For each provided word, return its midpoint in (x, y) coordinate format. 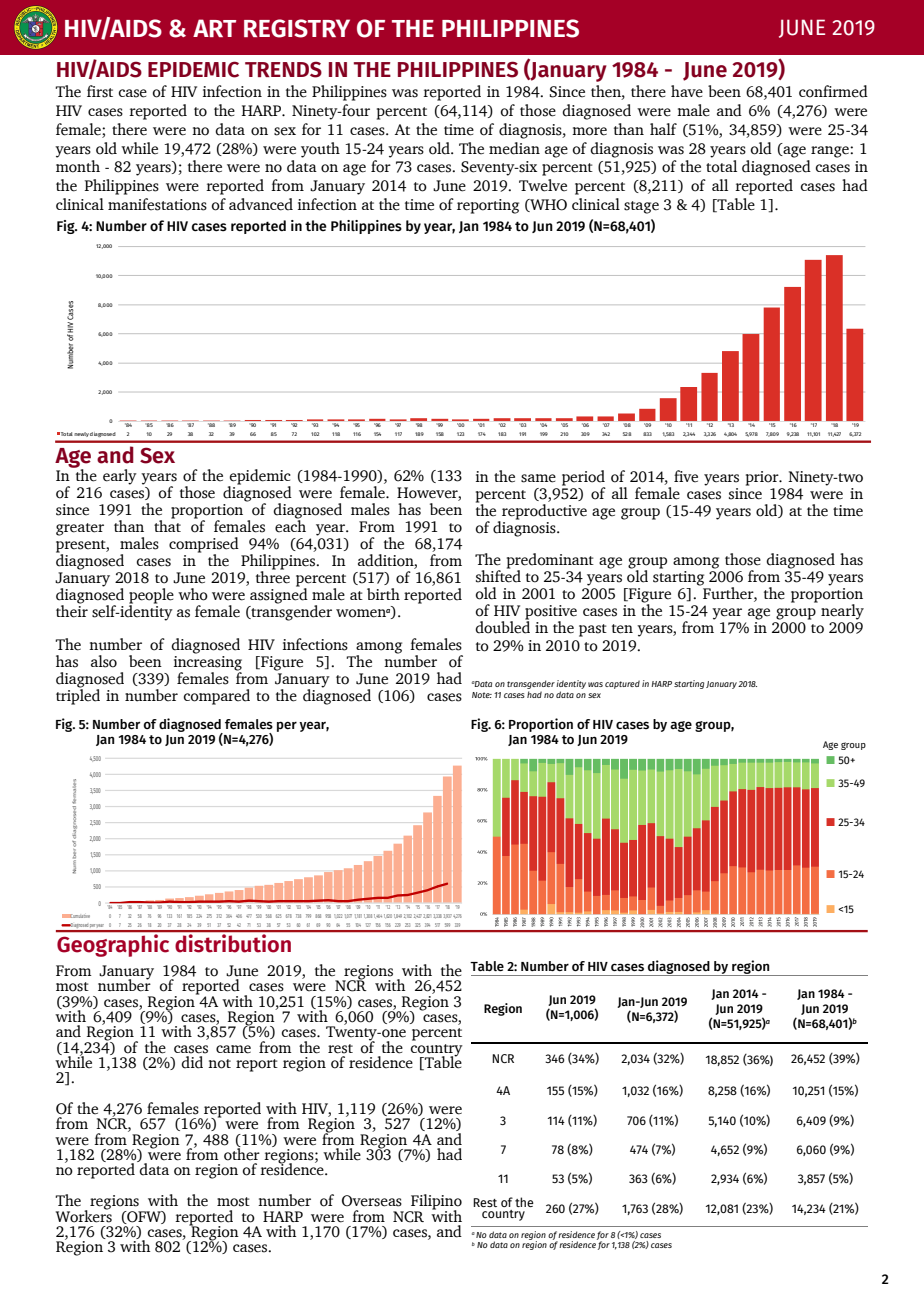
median (514, 148)
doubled (502, 626)
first (100, 91)
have (687, 91)
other (242, 1153)
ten (622, 629)
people (151, 597)
